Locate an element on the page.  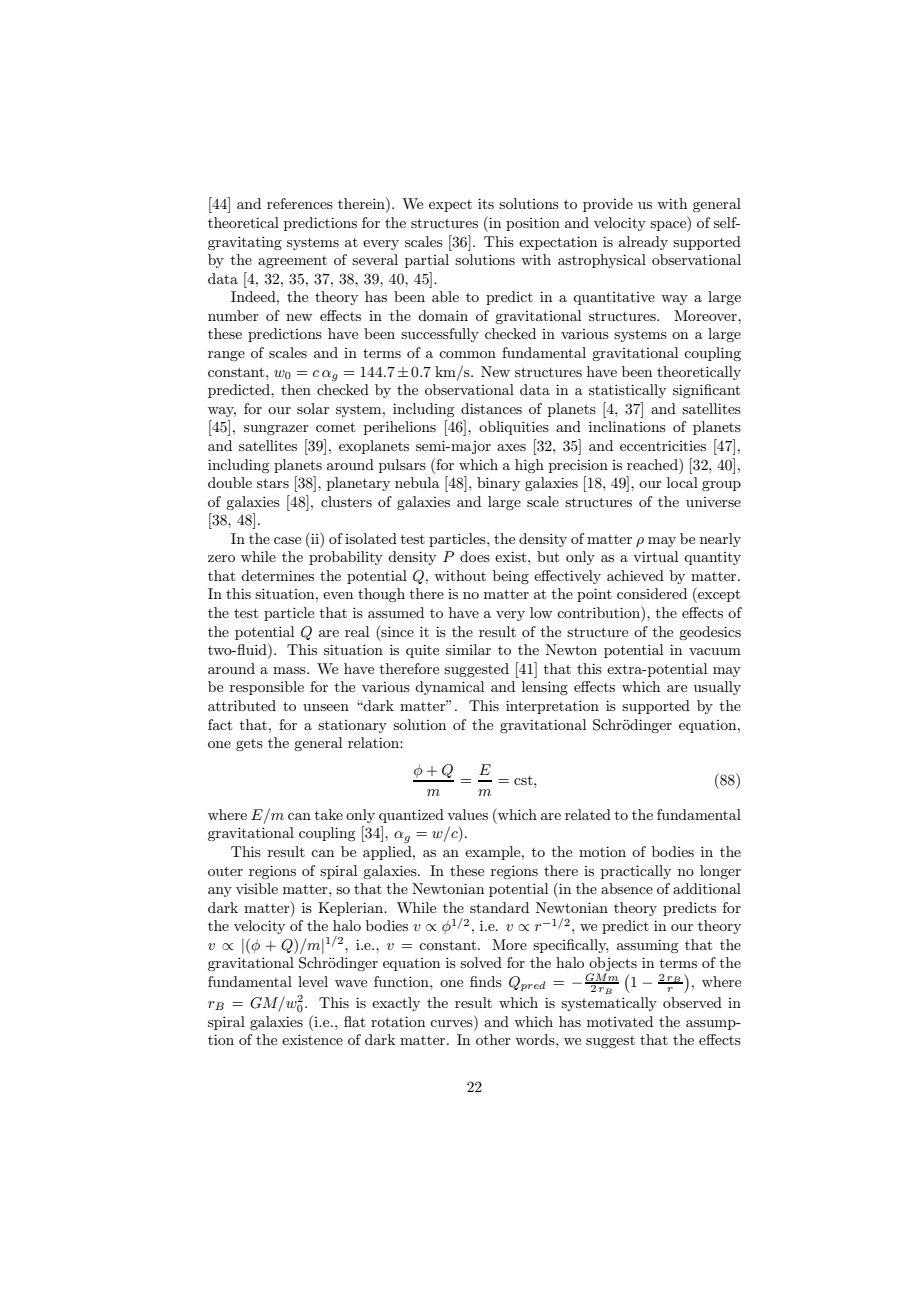
its is located at coordinates (486, 203).
